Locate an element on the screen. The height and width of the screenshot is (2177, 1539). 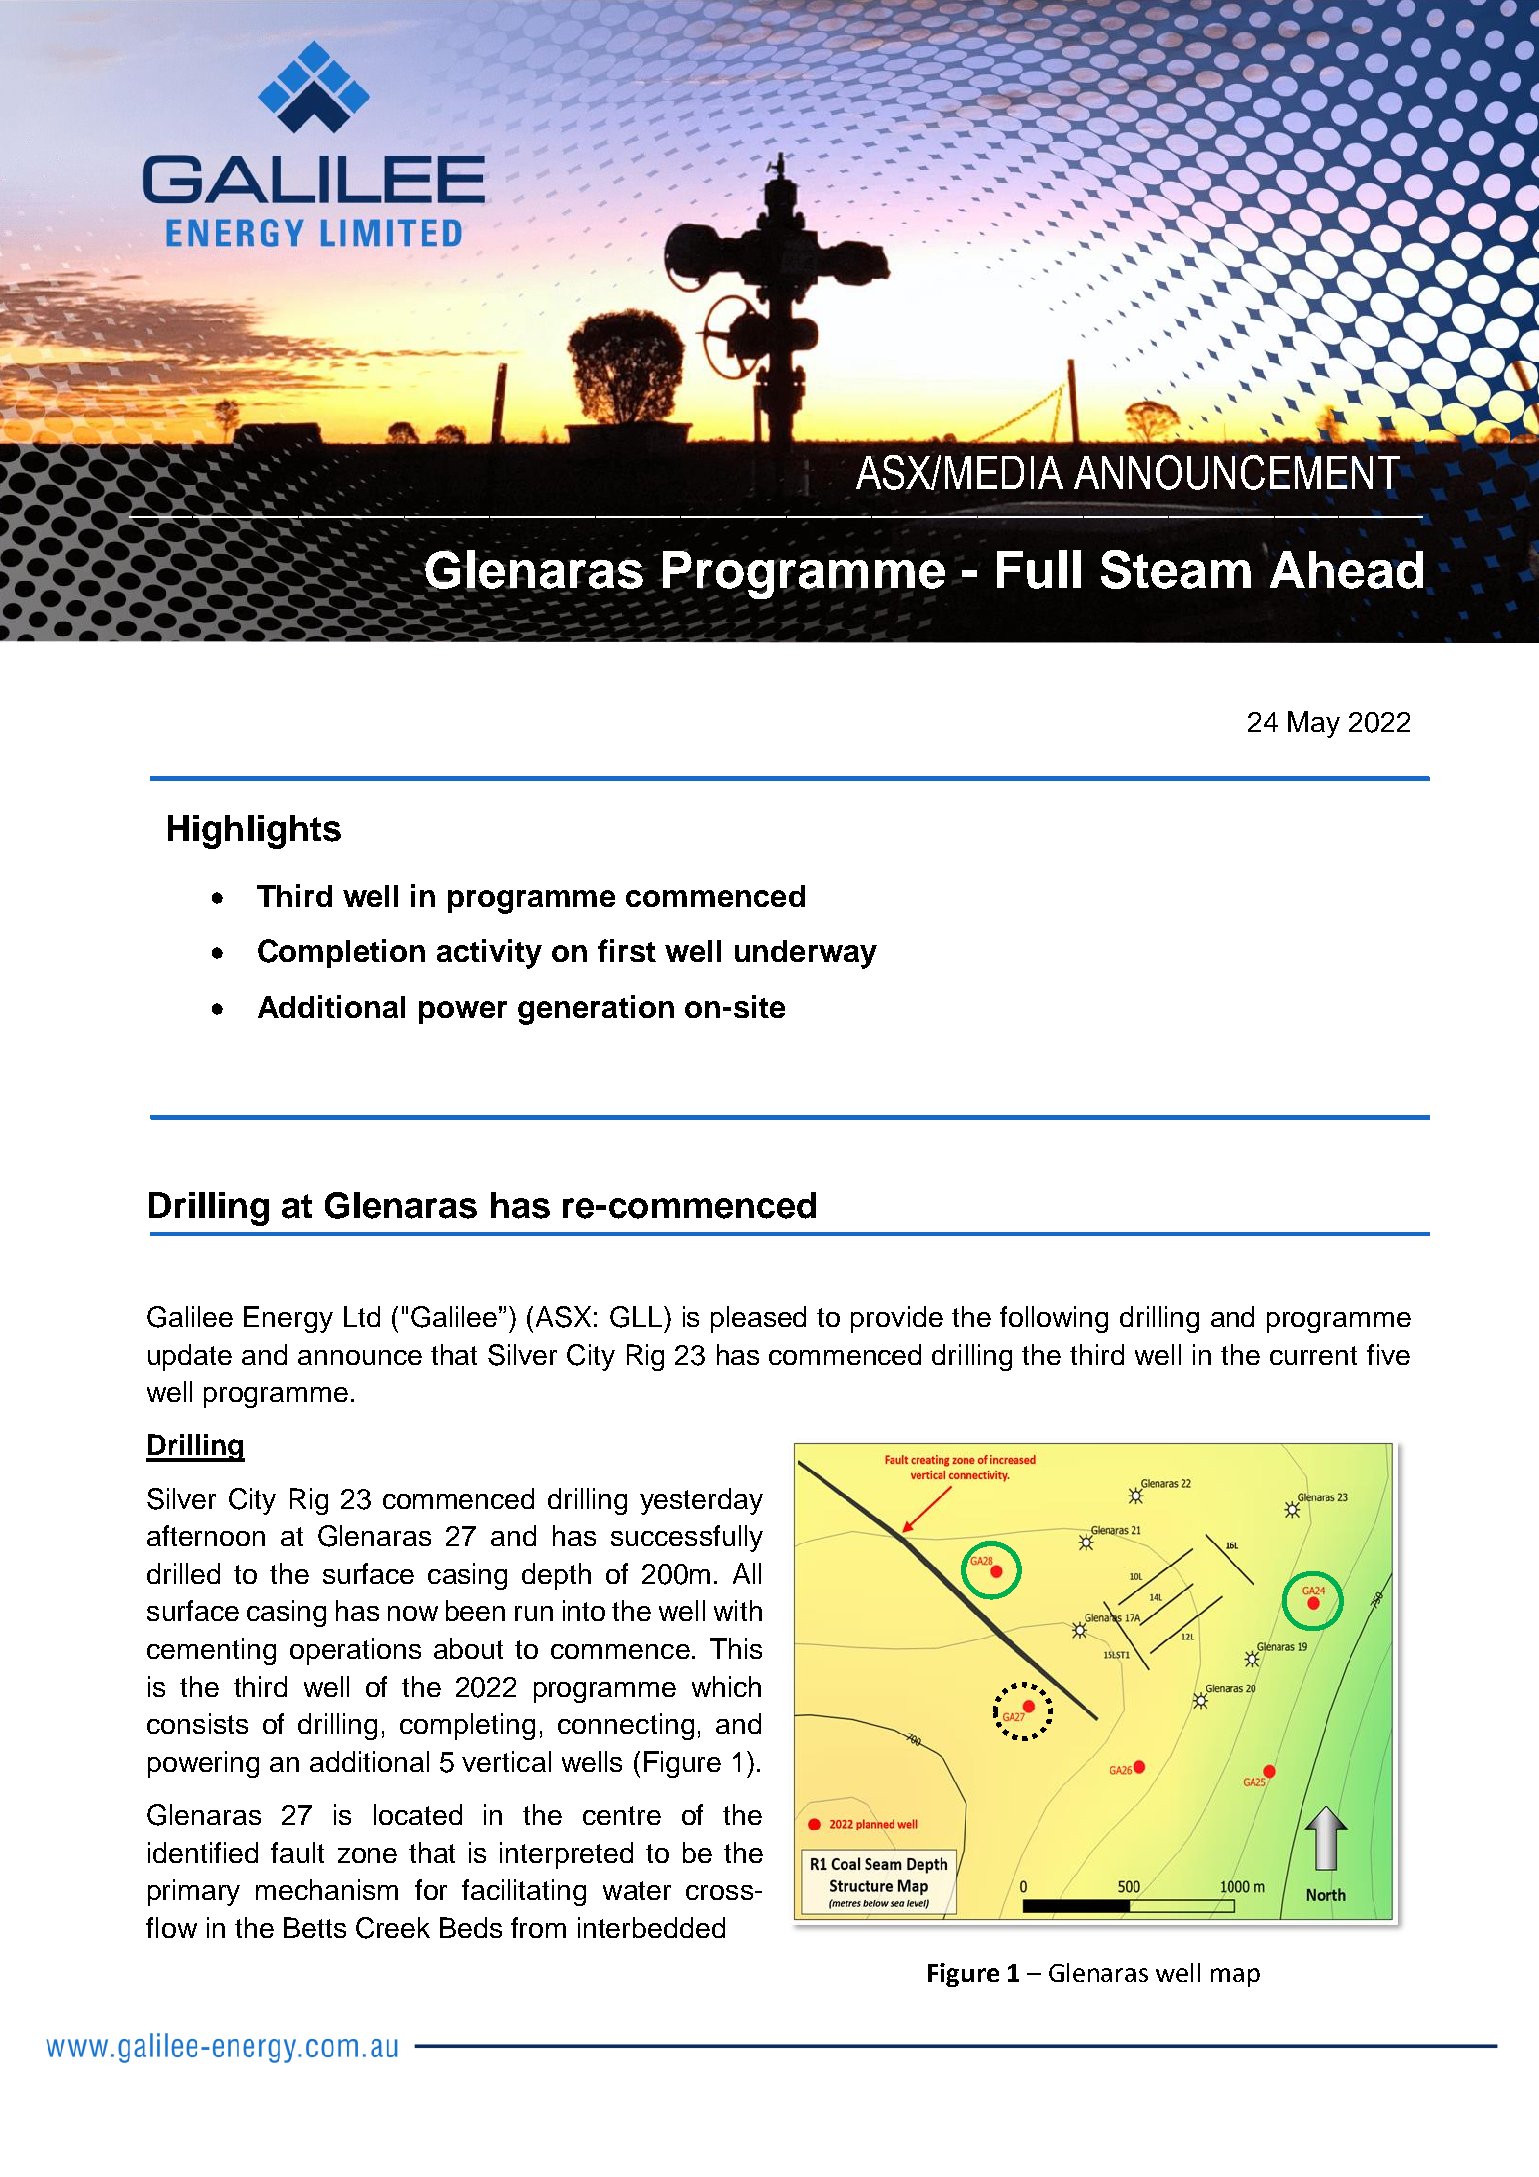
current is located at coordinates (1313, 1355).
